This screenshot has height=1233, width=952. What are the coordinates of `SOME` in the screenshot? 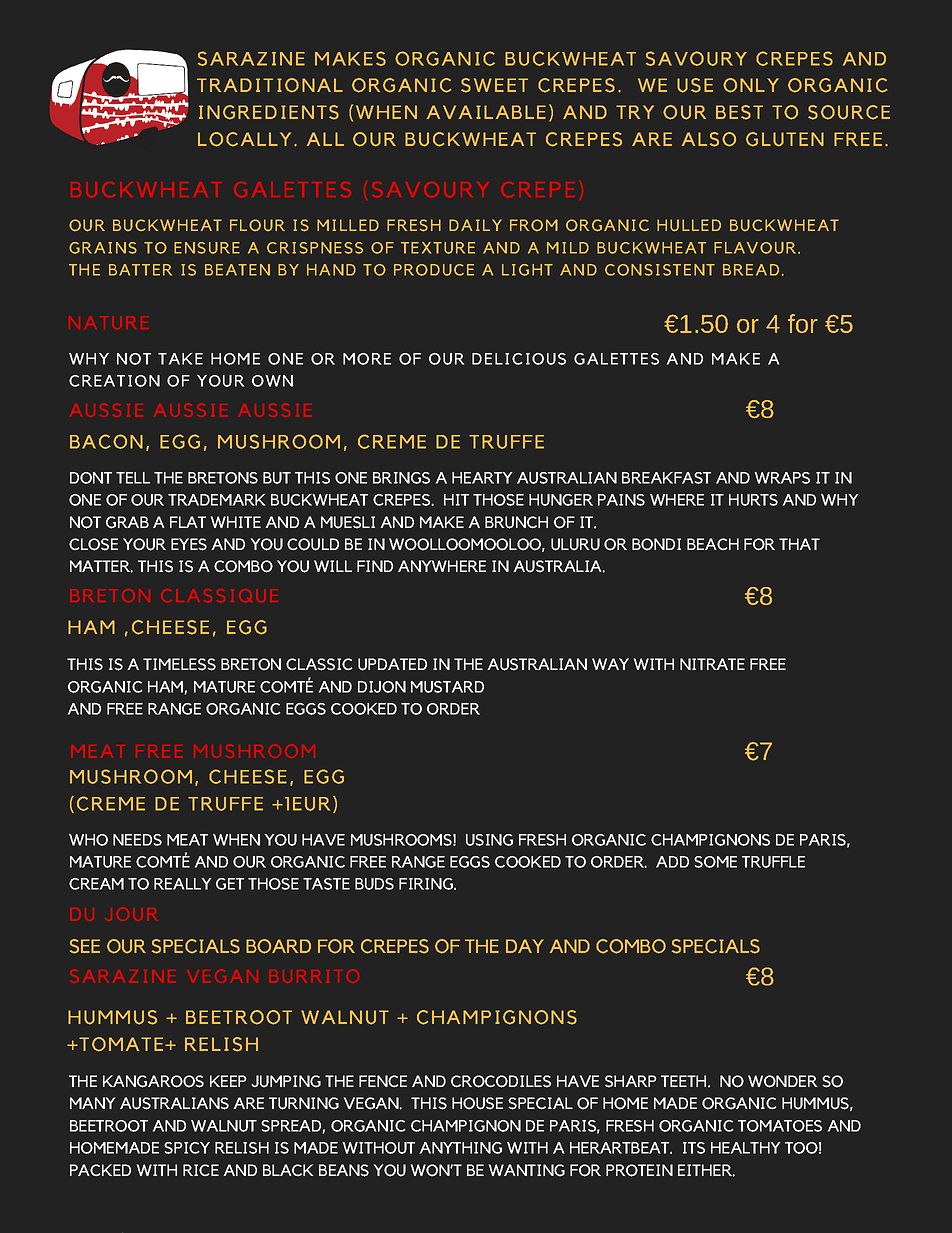 It's located at (715, 862).
